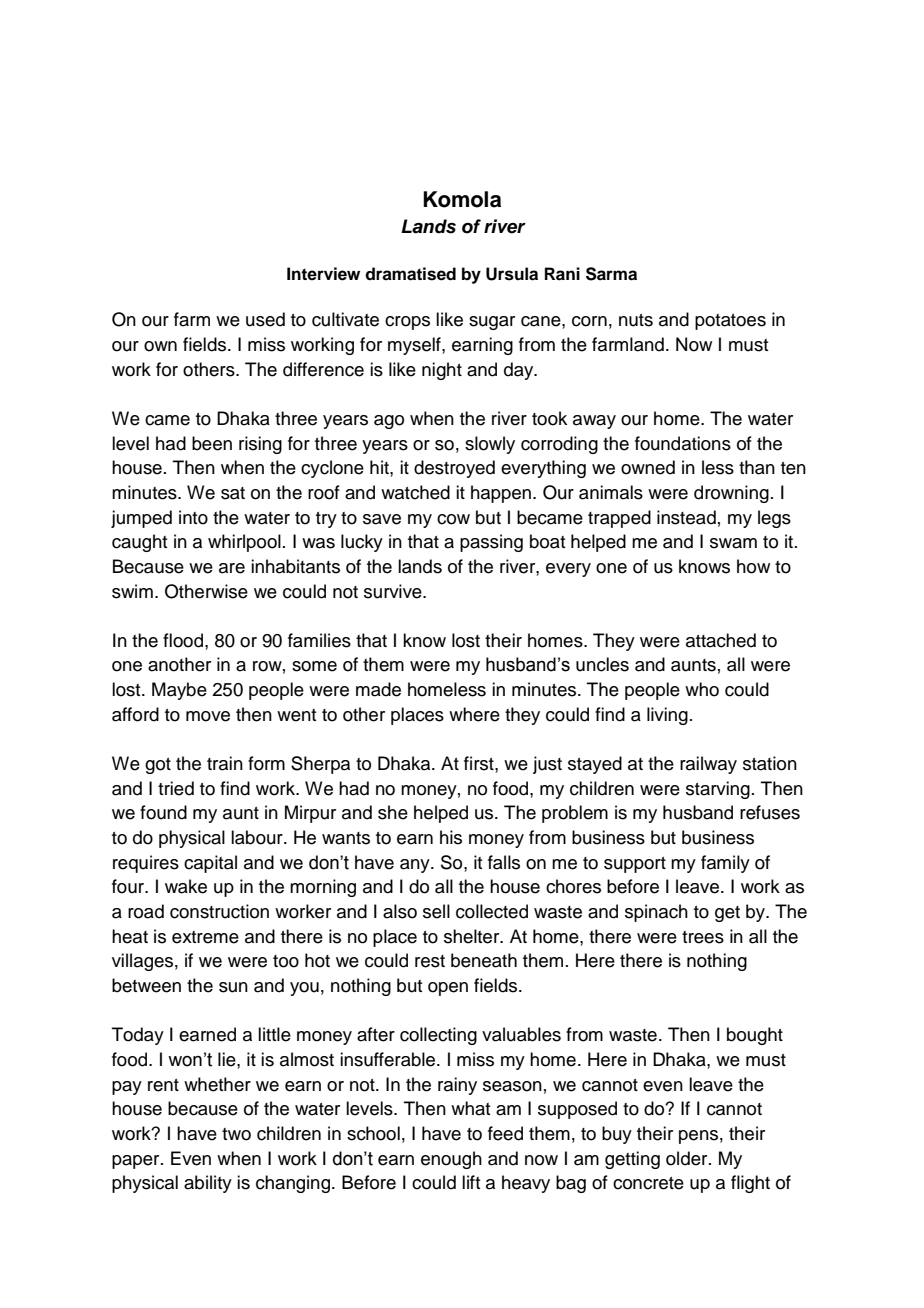  What do you see at coordinates (208, 1184) in the screenshot?
I see `ability` at bounding box center [208, 1184].
